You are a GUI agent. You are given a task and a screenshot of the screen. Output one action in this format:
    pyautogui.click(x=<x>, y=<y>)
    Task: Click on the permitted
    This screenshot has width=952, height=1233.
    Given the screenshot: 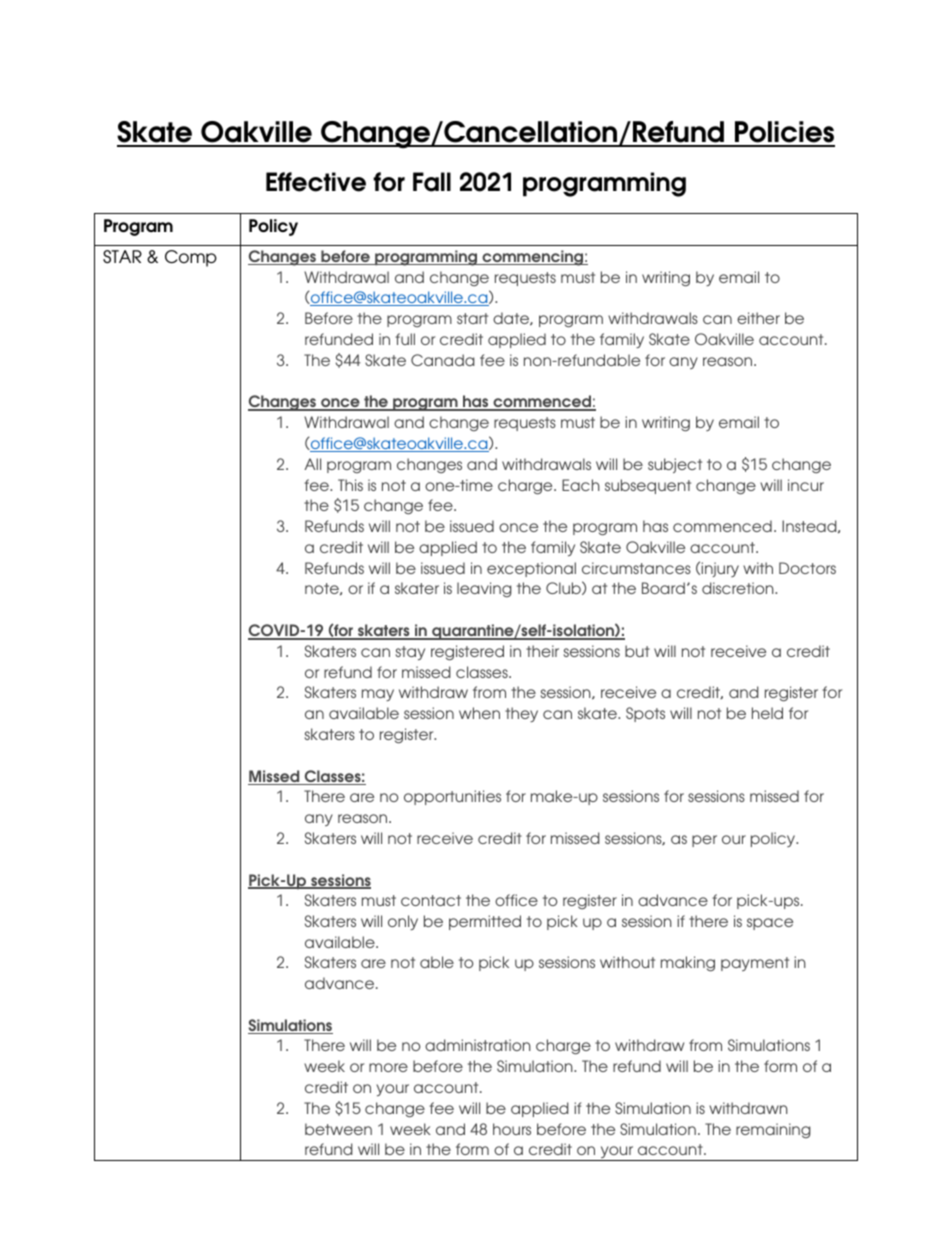 What is the action you would take?
    pyautogui.click(x=485, y=922)
